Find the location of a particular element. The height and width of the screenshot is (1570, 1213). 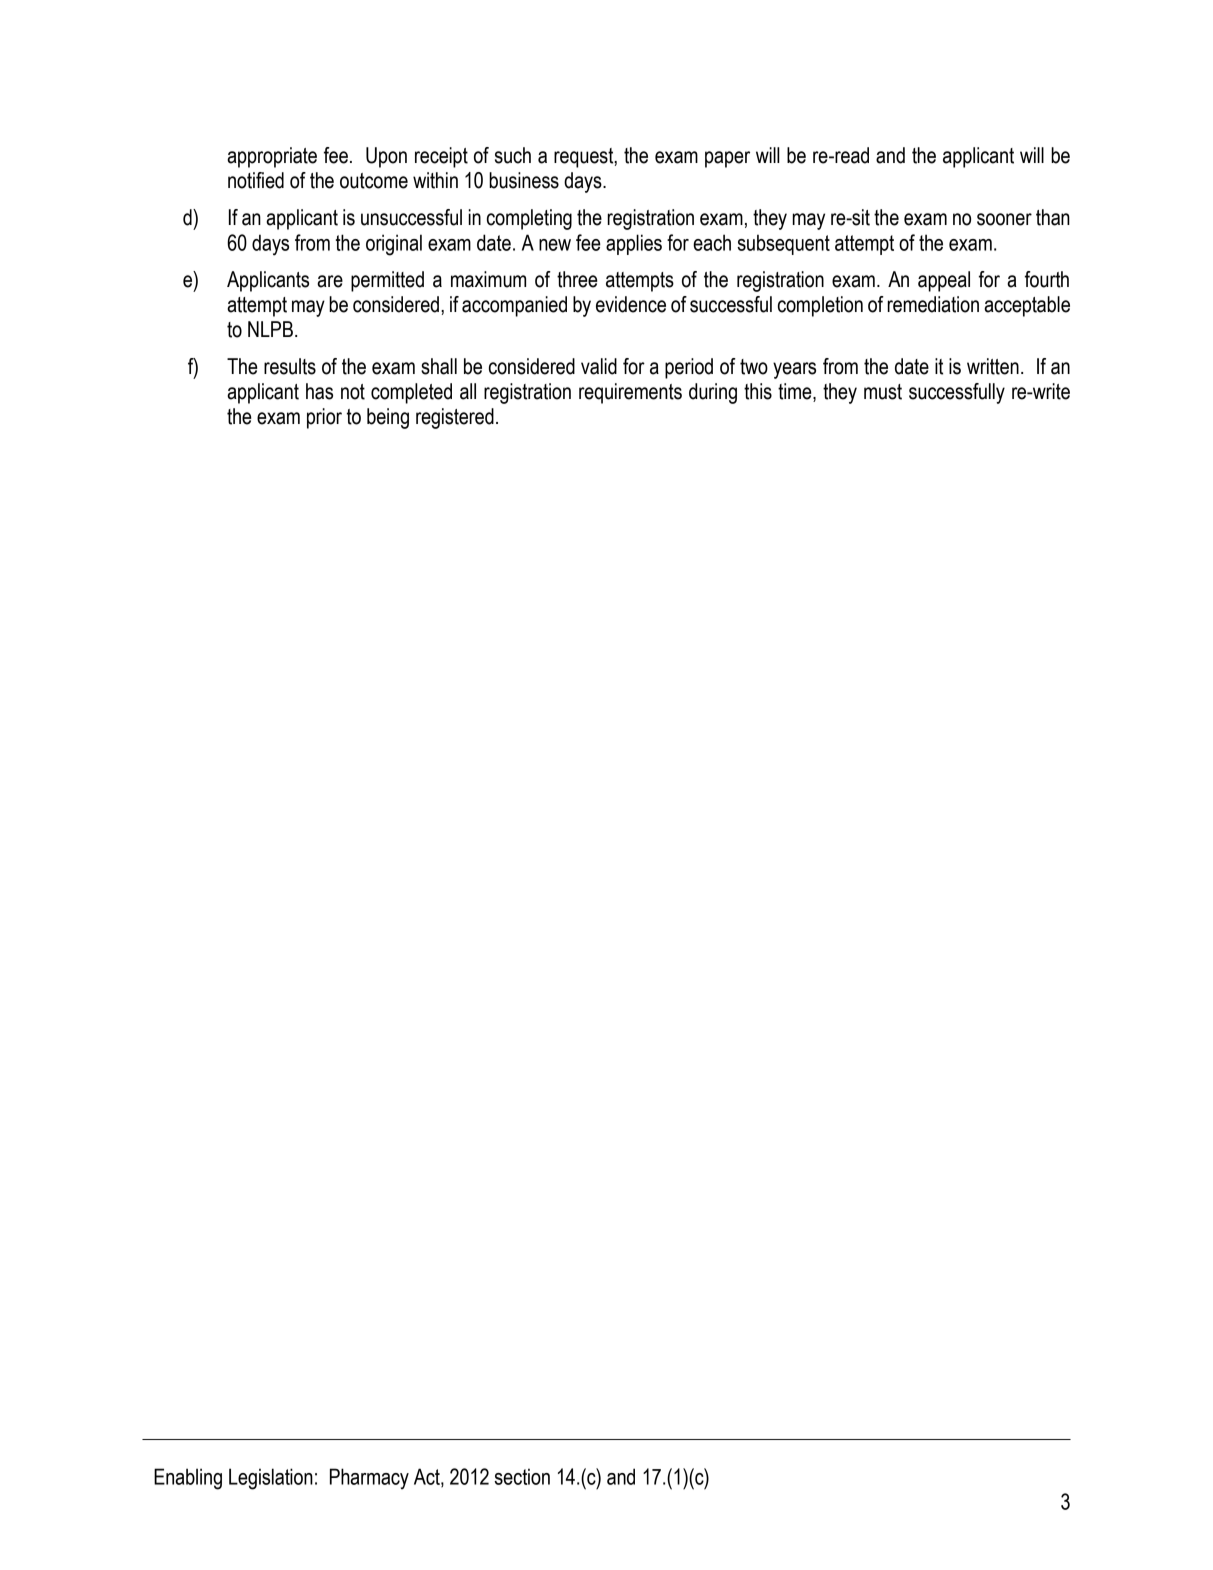

must is located at coordinates (883, 392).
